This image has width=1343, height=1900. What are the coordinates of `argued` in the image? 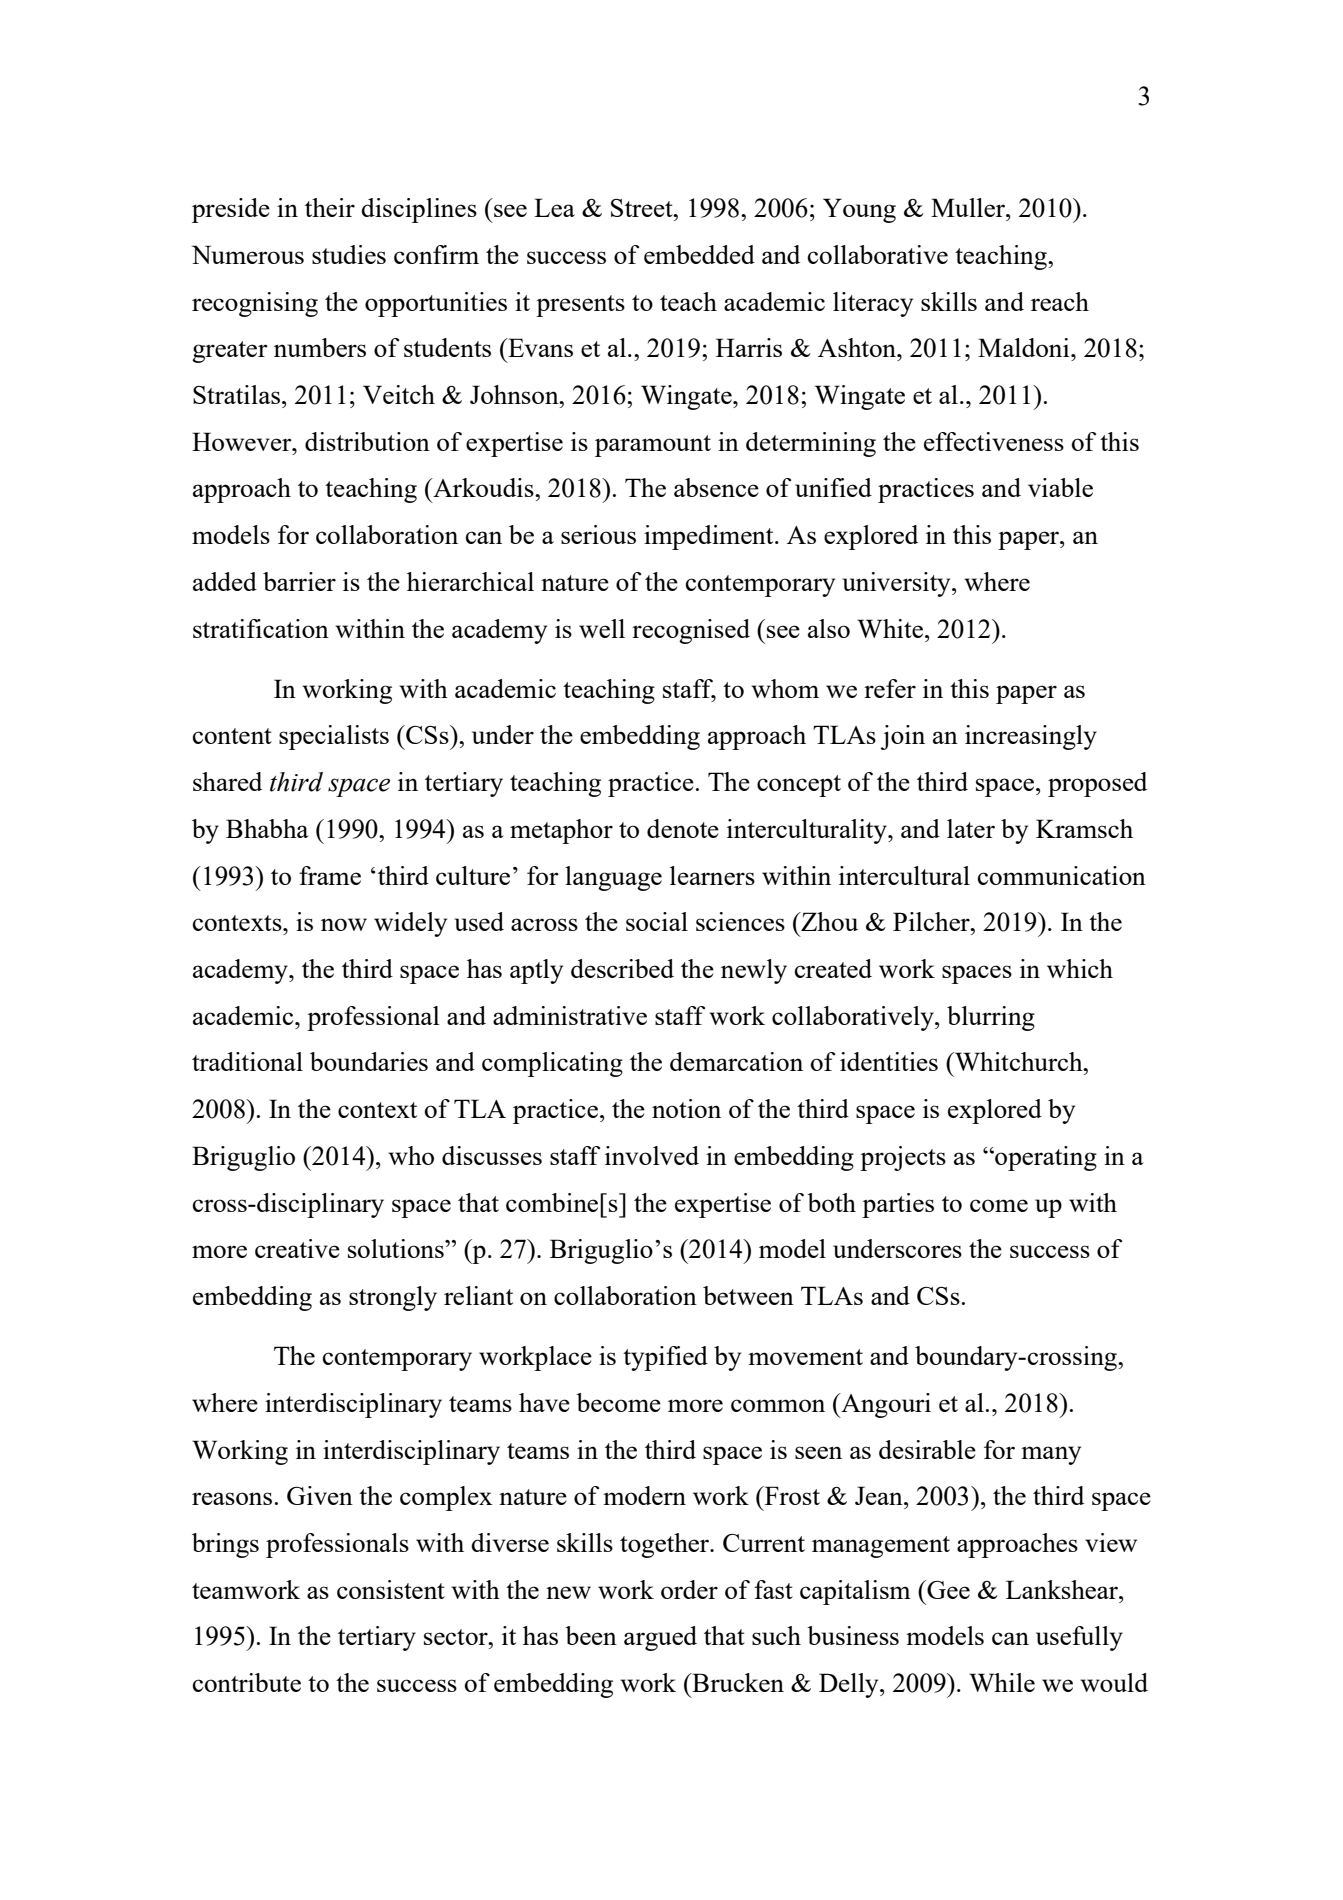 It's located at (660, 1638).
